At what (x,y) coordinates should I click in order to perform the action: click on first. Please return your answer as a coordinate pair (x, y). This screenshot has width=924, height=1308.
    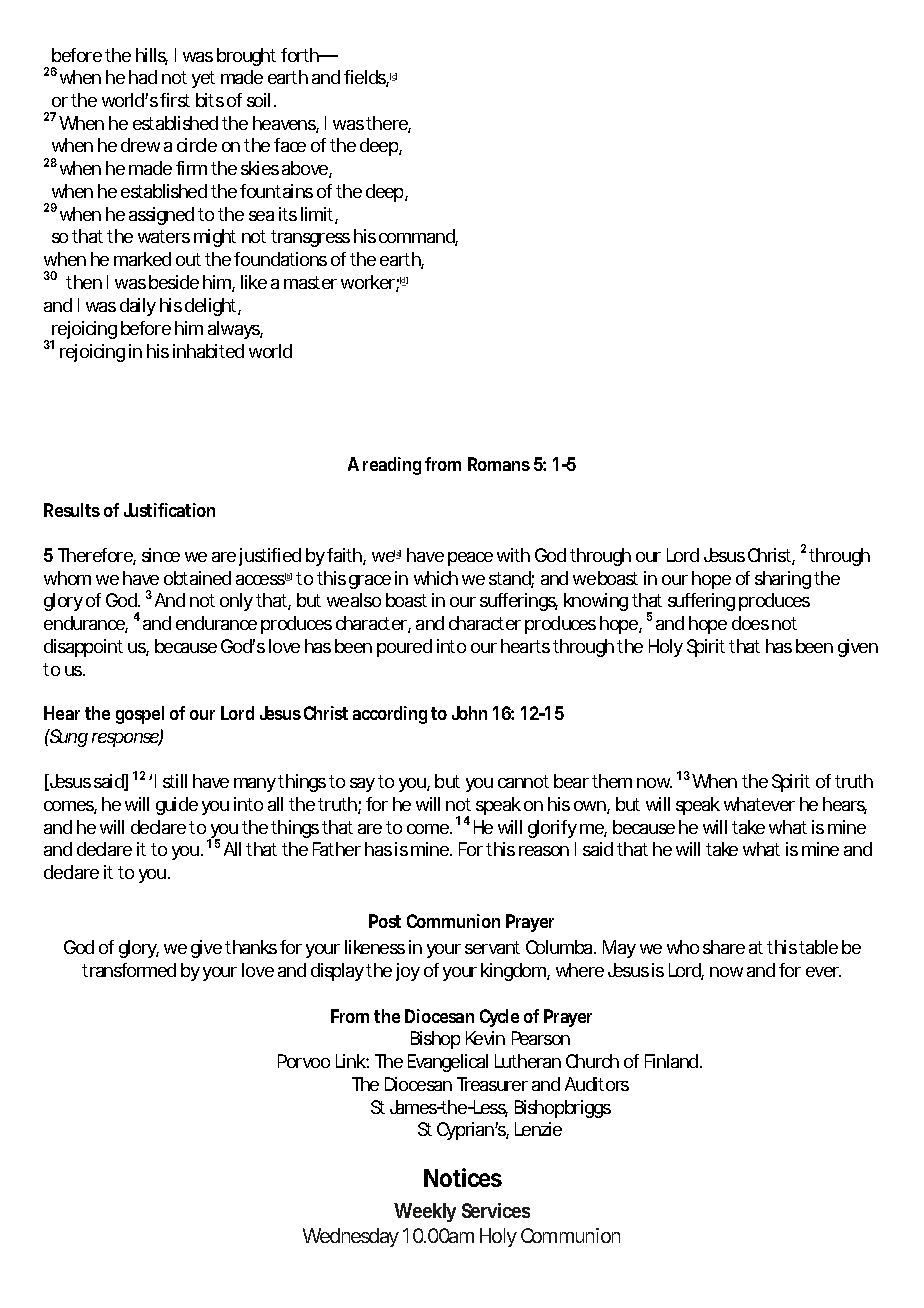
    Looking at the image, I should click on (175, 100).
